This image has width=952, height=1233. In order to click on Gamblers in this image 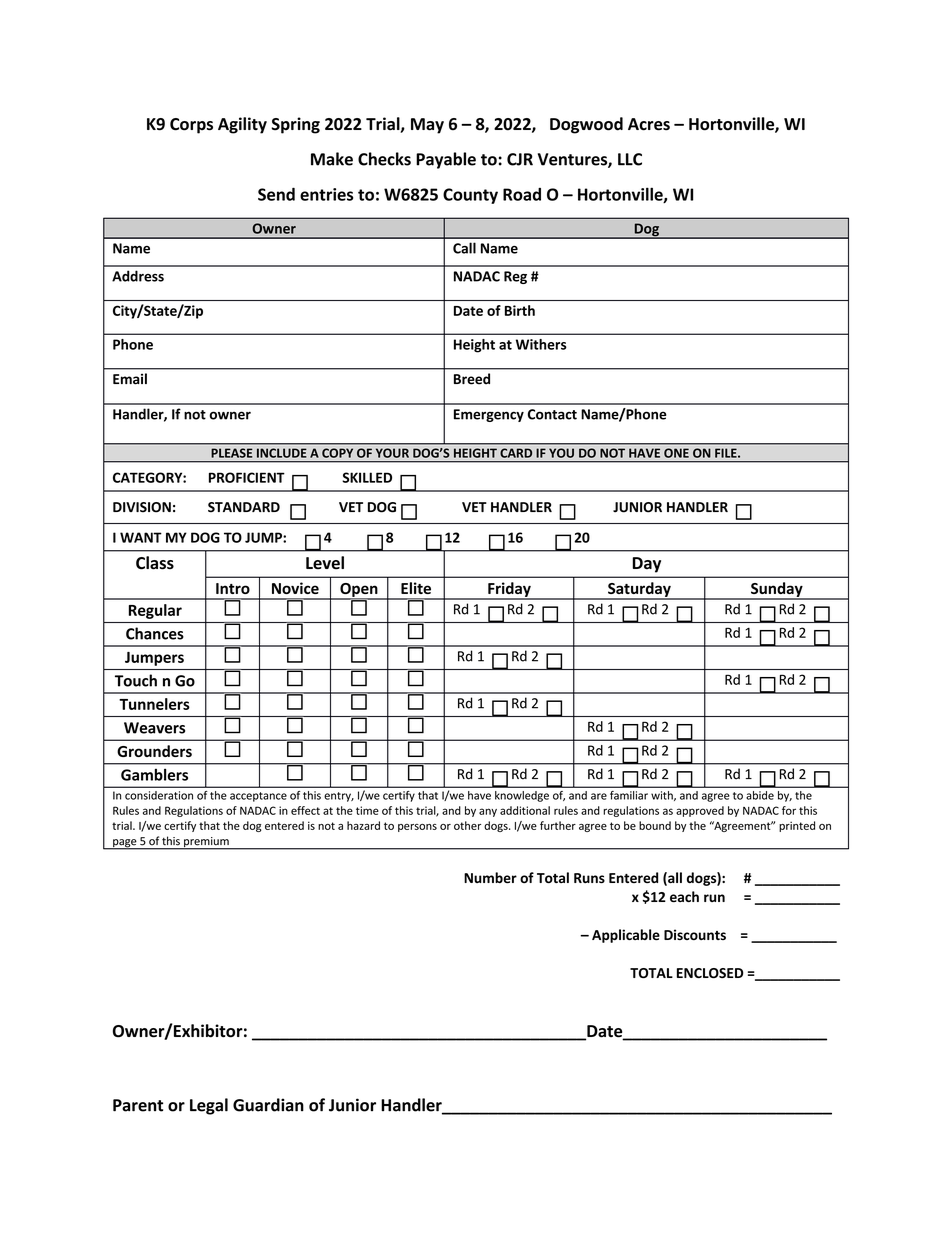, I will do `click(154, 774)`.
